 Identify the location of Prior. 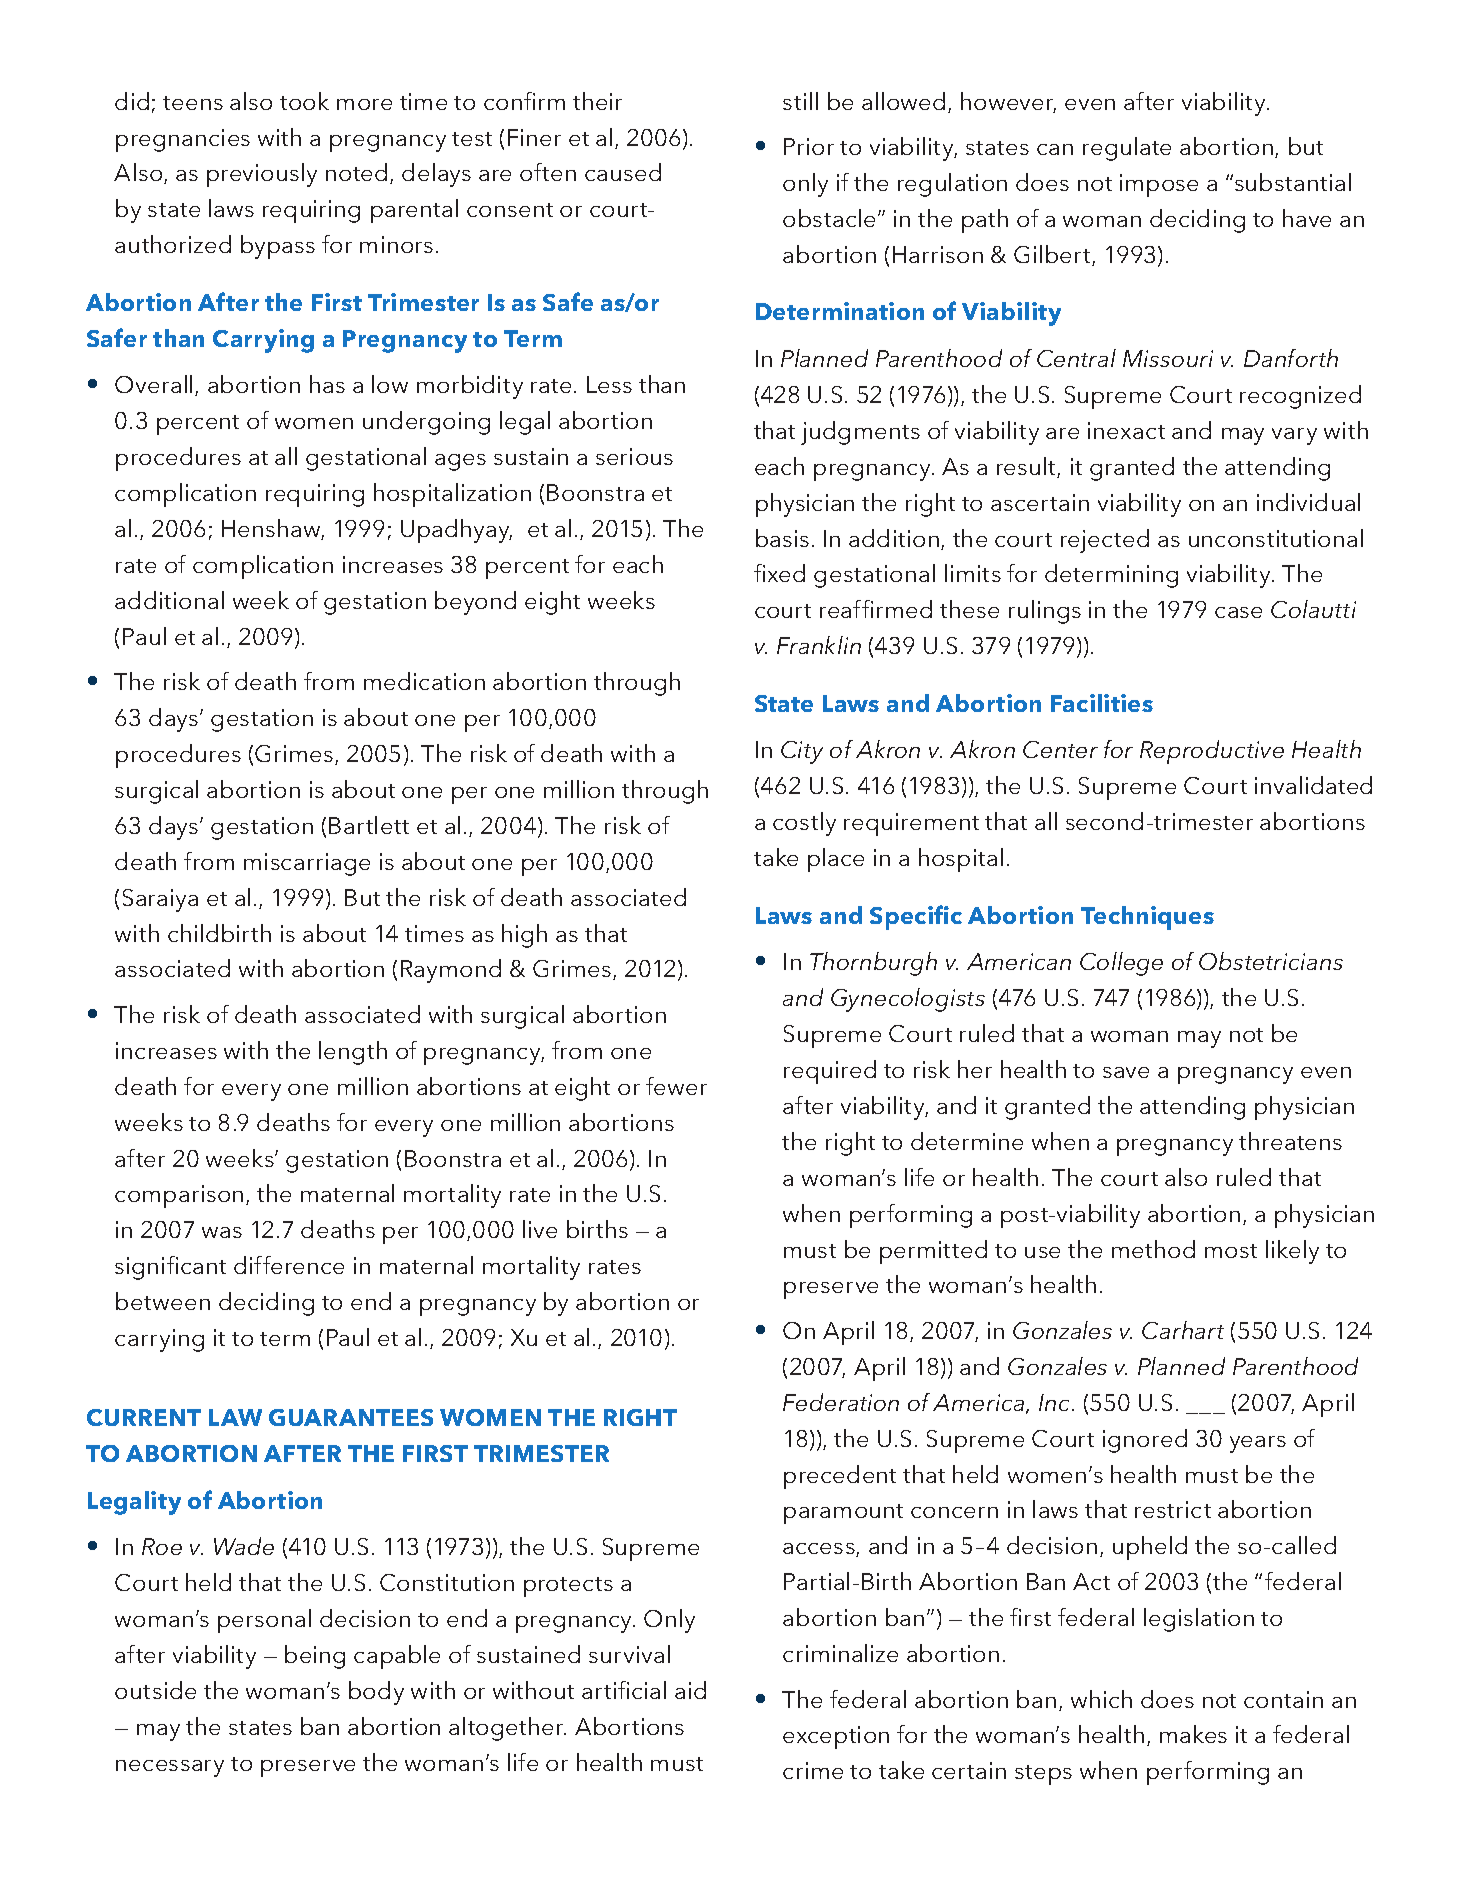
(809, 146).
